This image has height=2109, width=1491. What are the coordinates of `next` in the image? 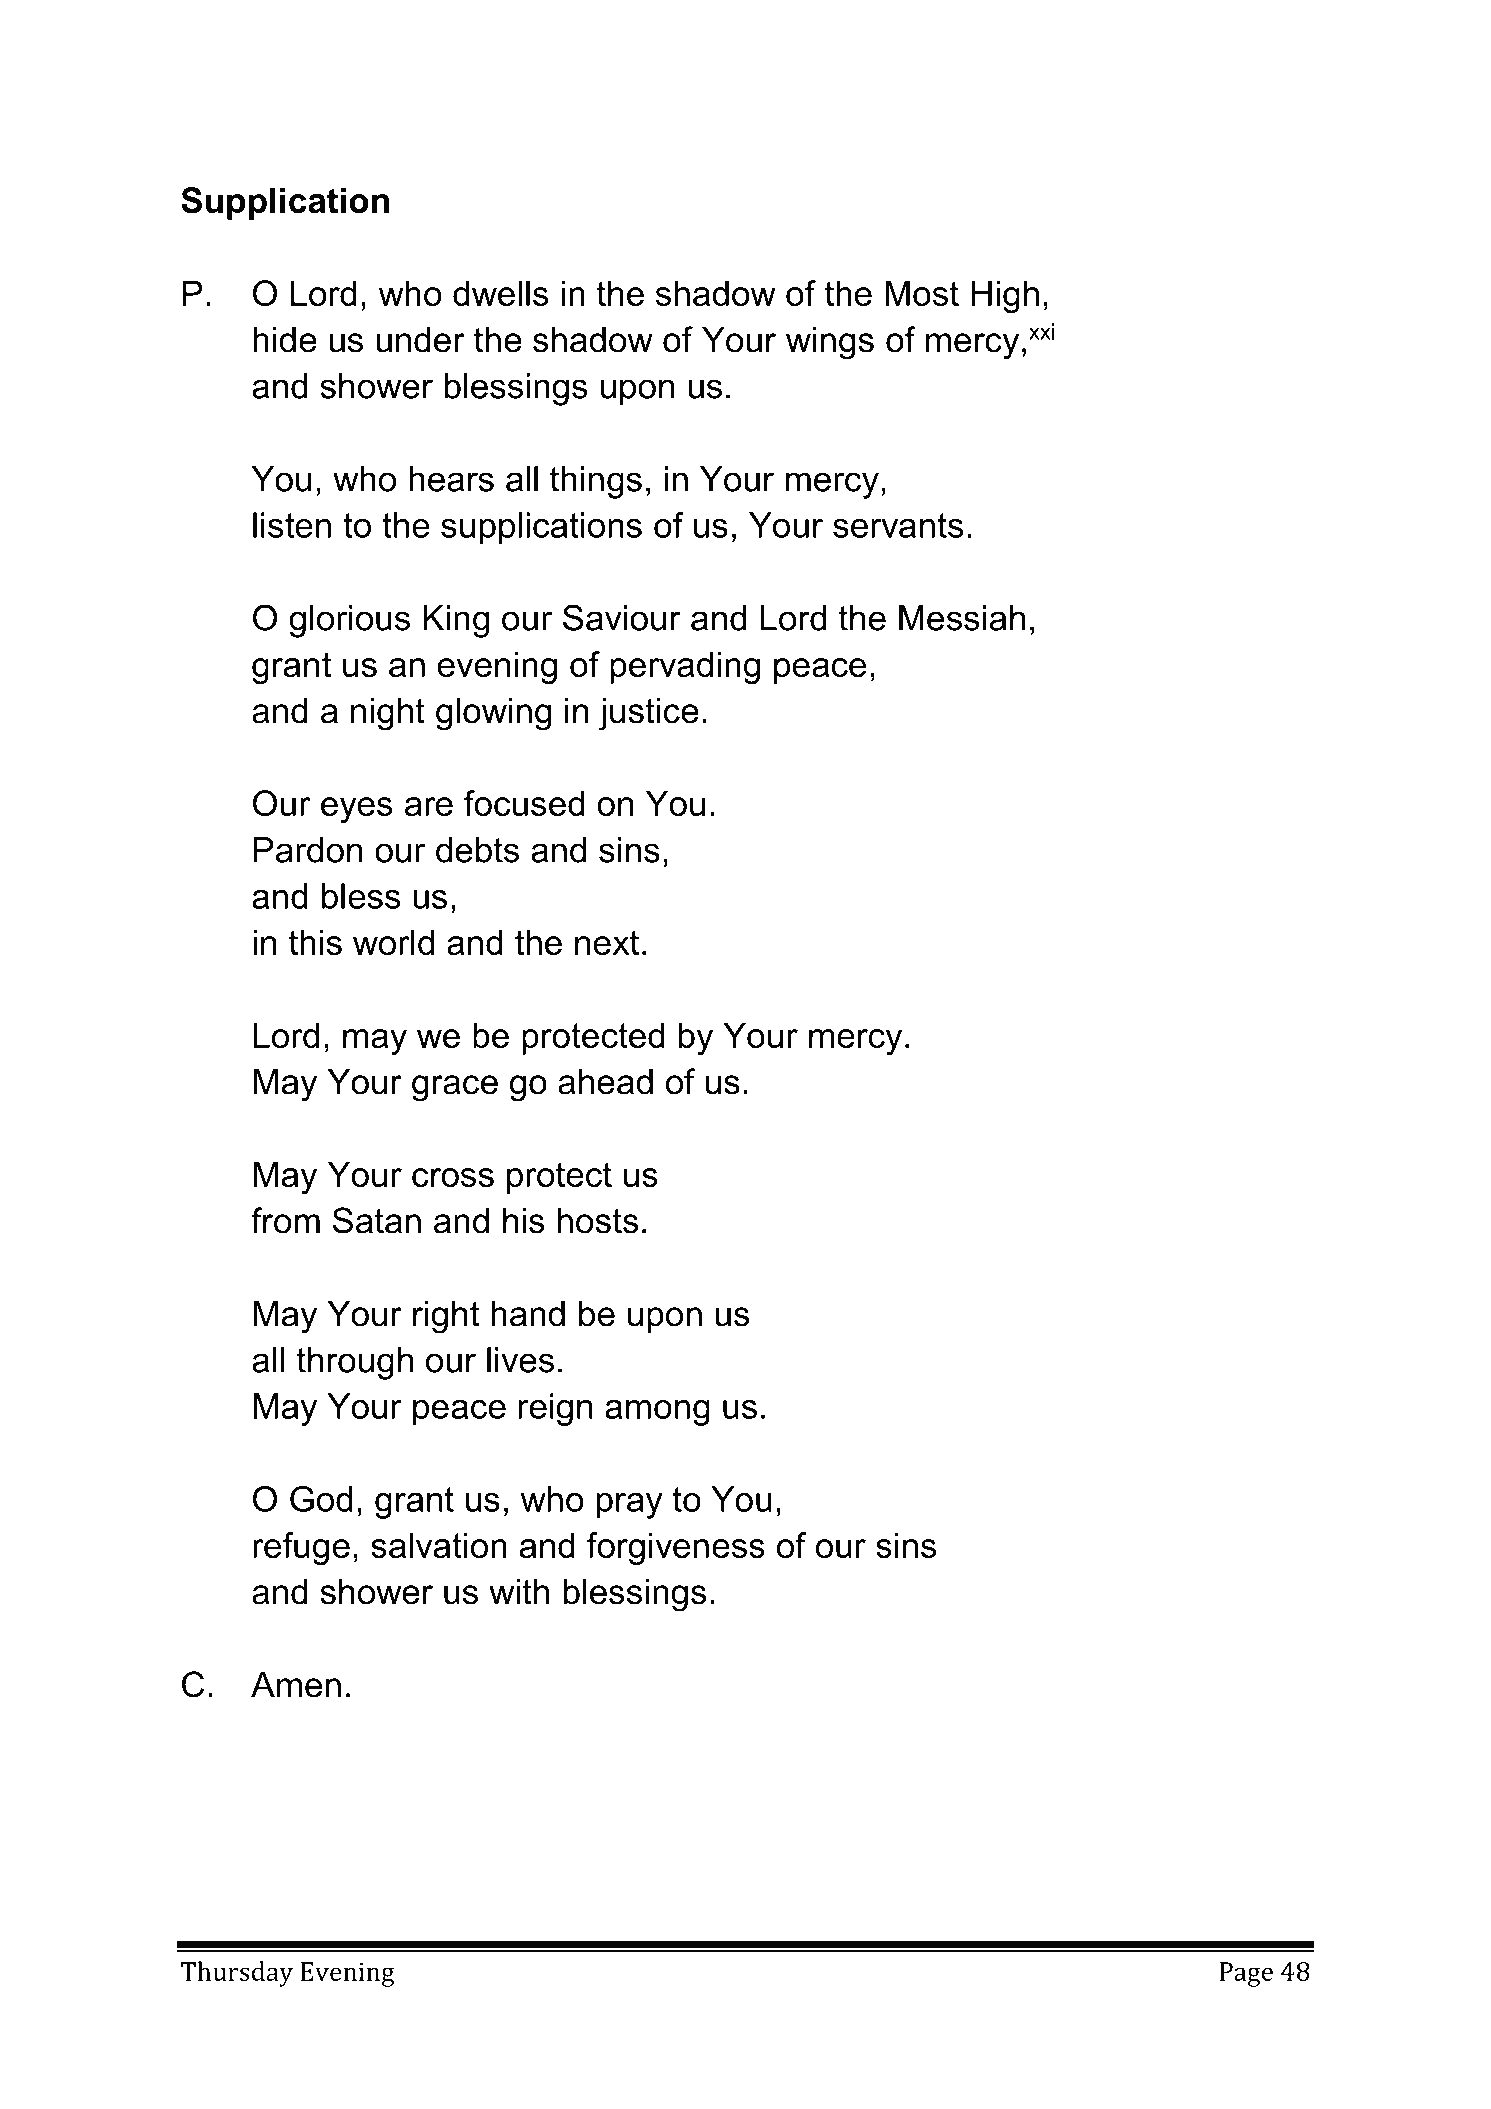 It's located at (607, 942).
